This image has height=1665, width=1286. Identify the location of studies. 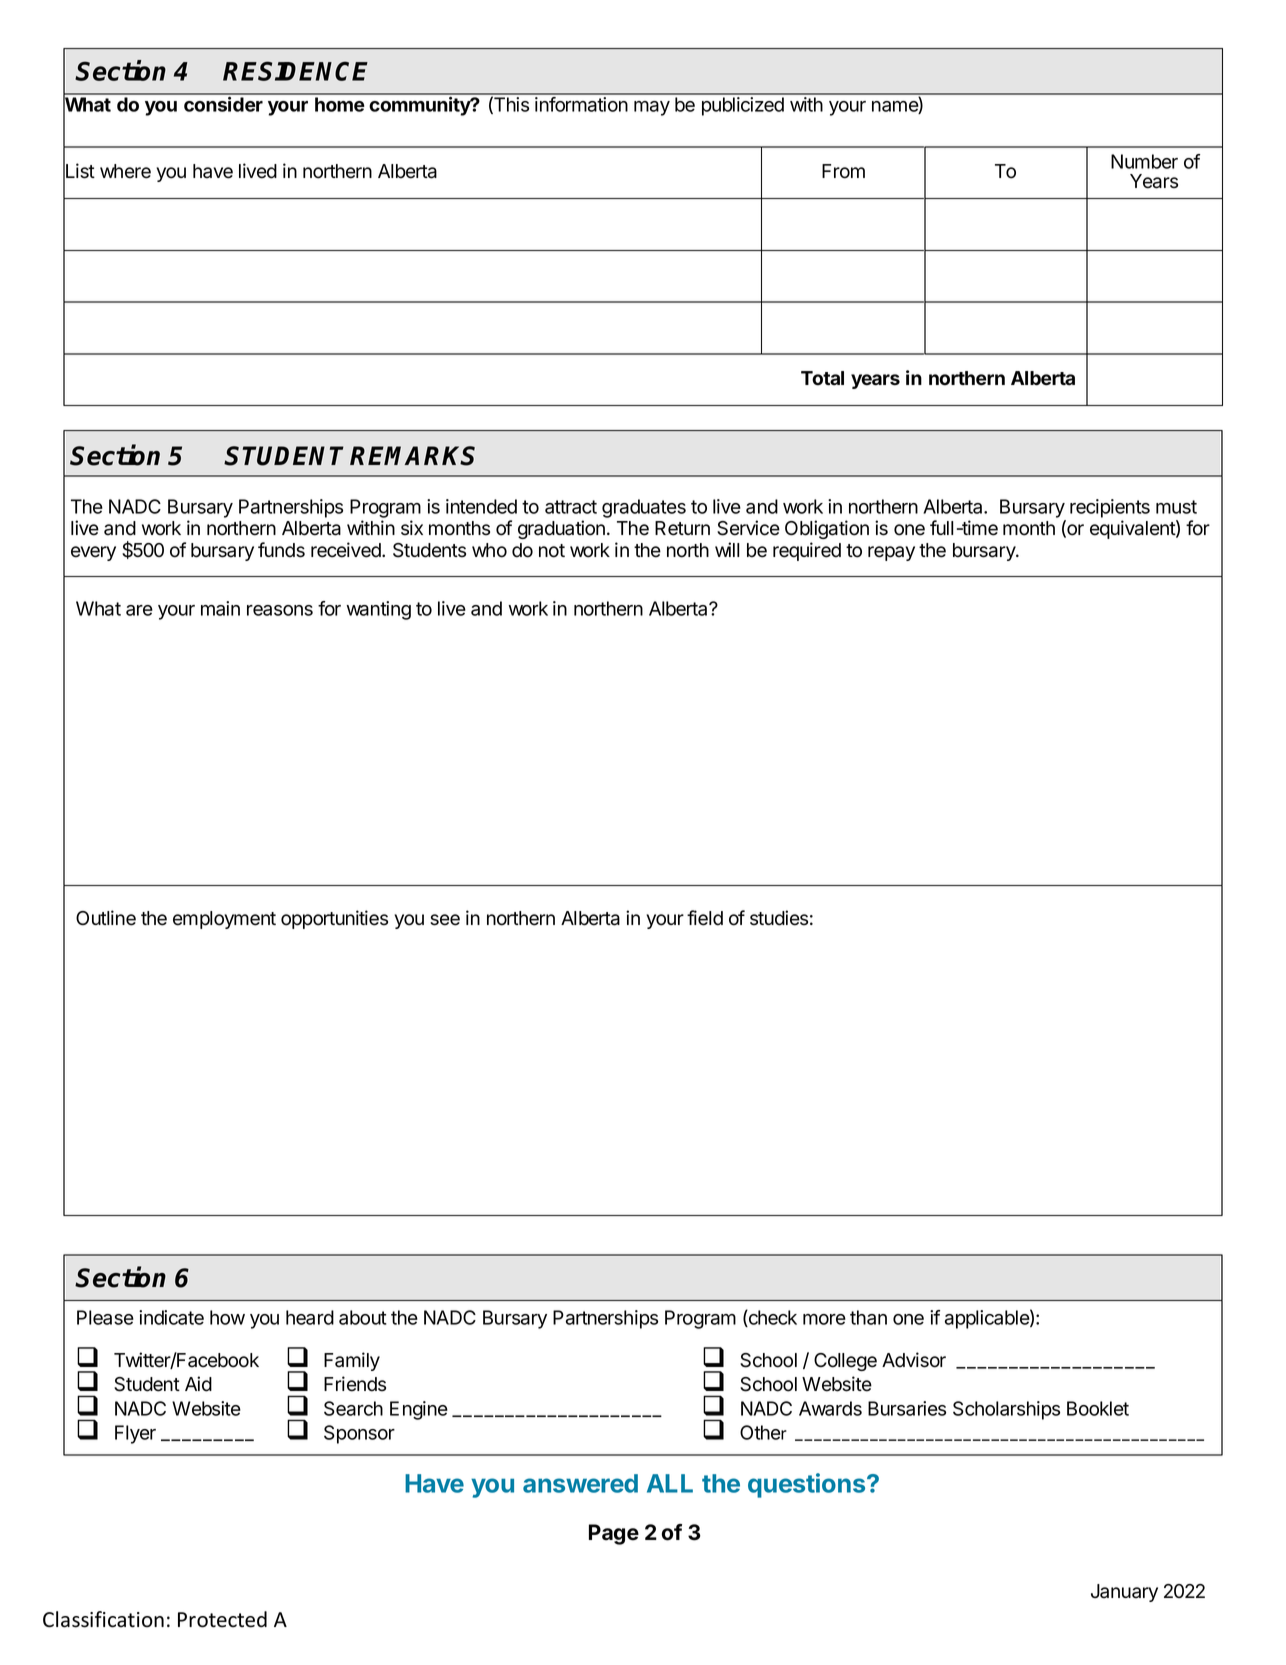
(779, 918).
